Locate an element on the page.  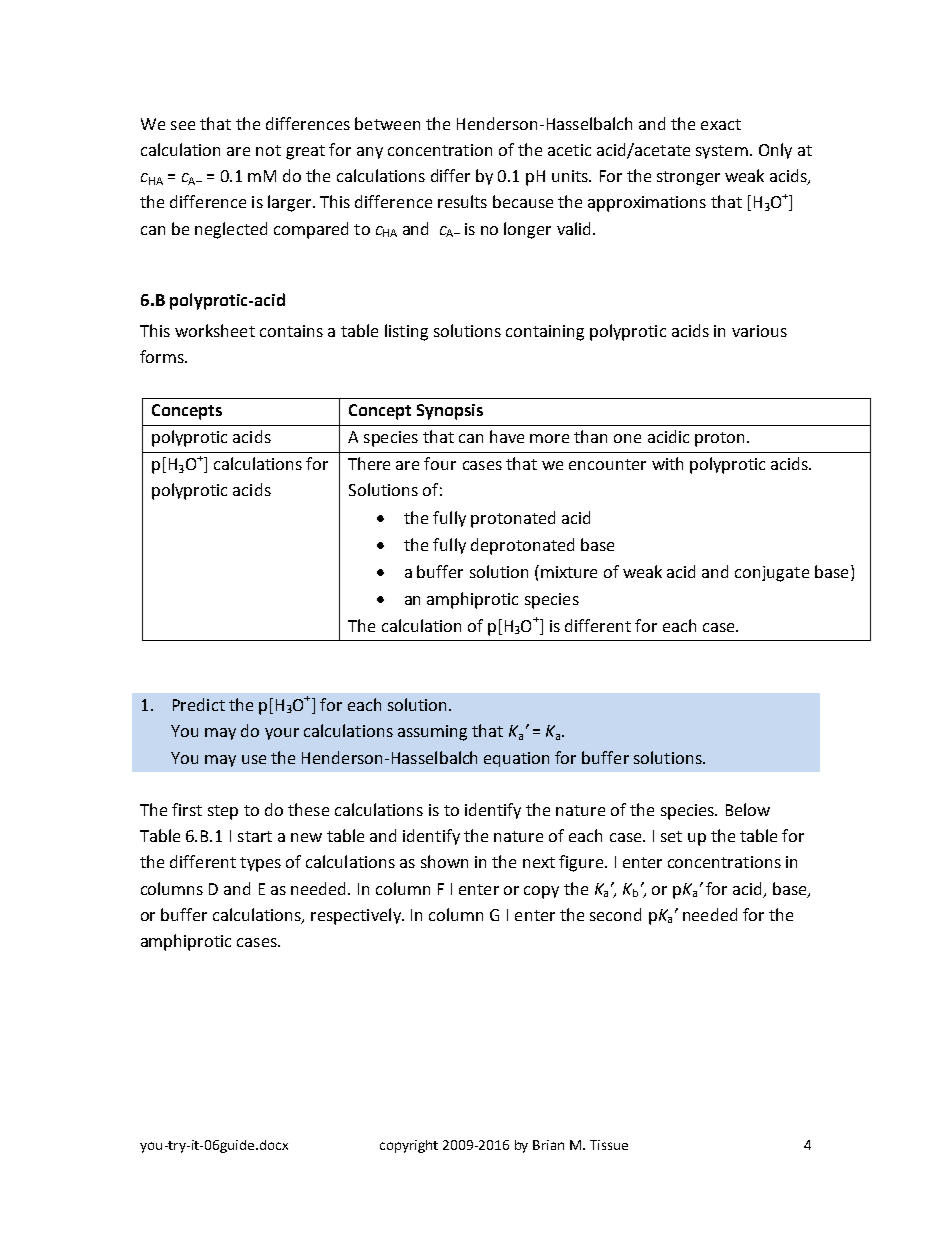
respectively is located at coordinates (357, 916).
